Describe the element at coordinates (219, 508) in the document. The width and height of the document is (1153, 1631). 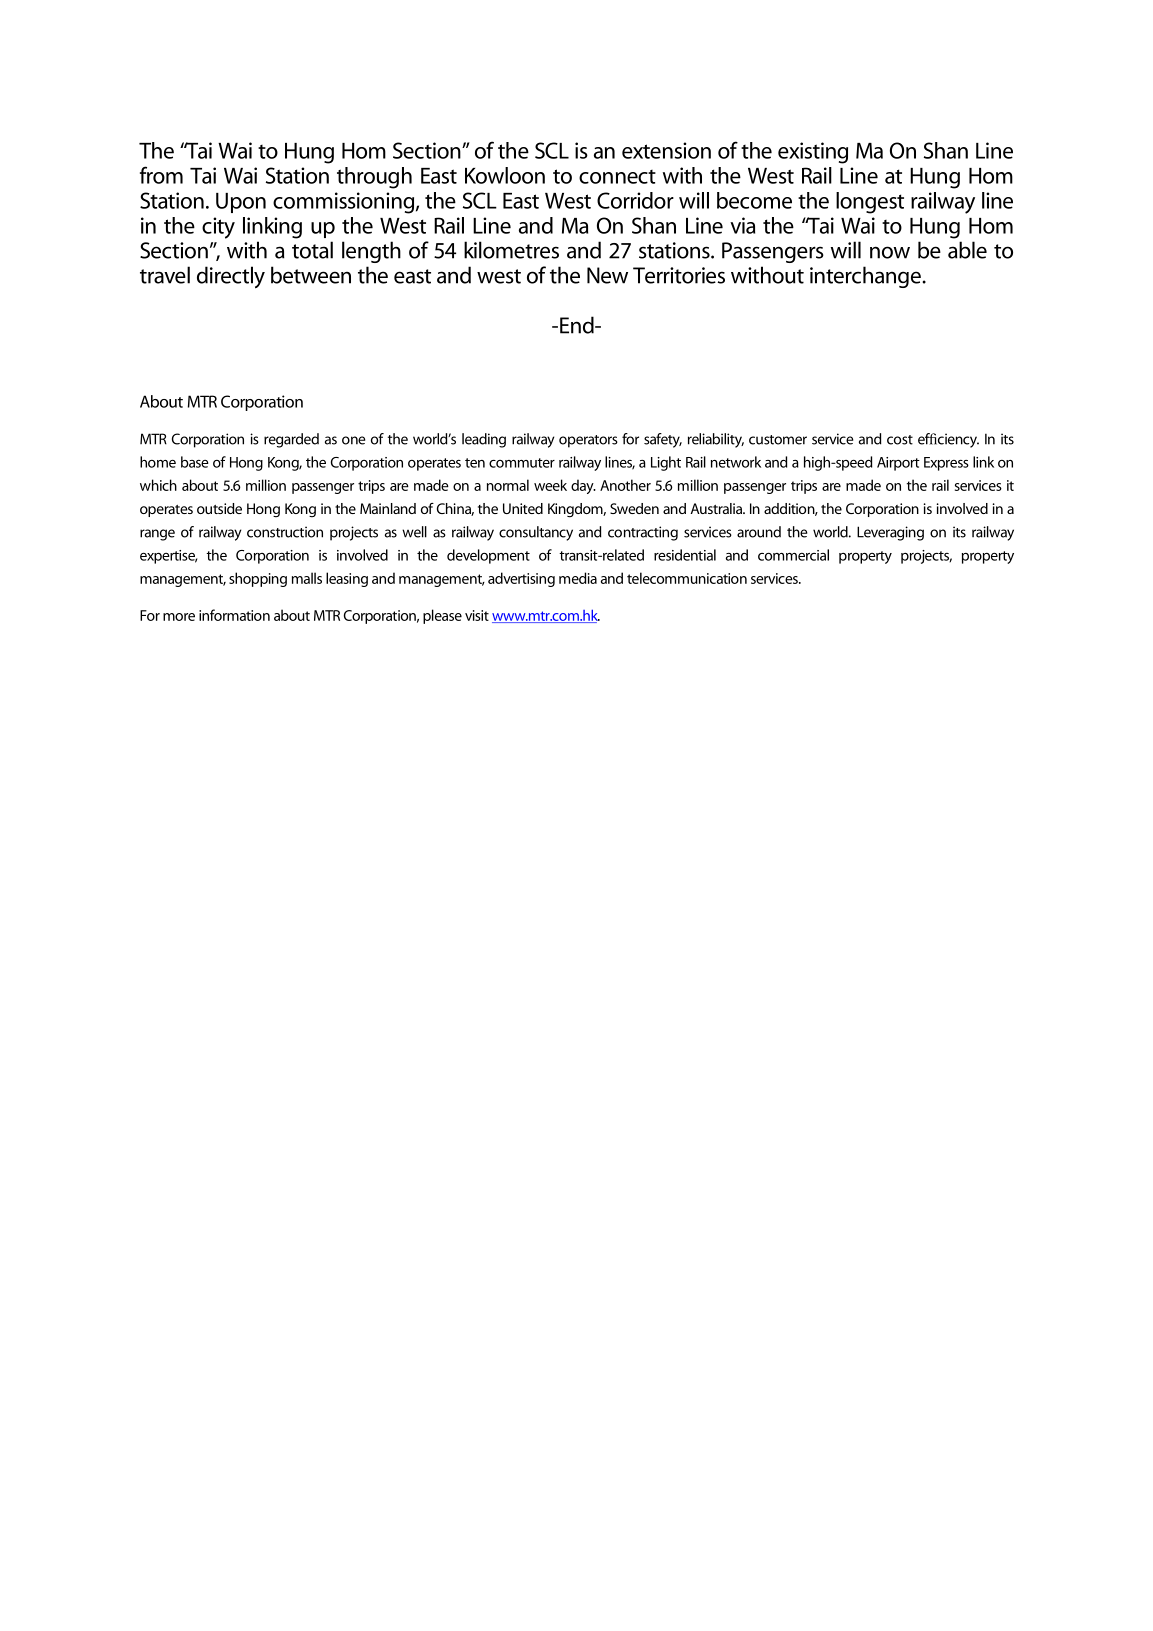
I see `outside` at that location.
